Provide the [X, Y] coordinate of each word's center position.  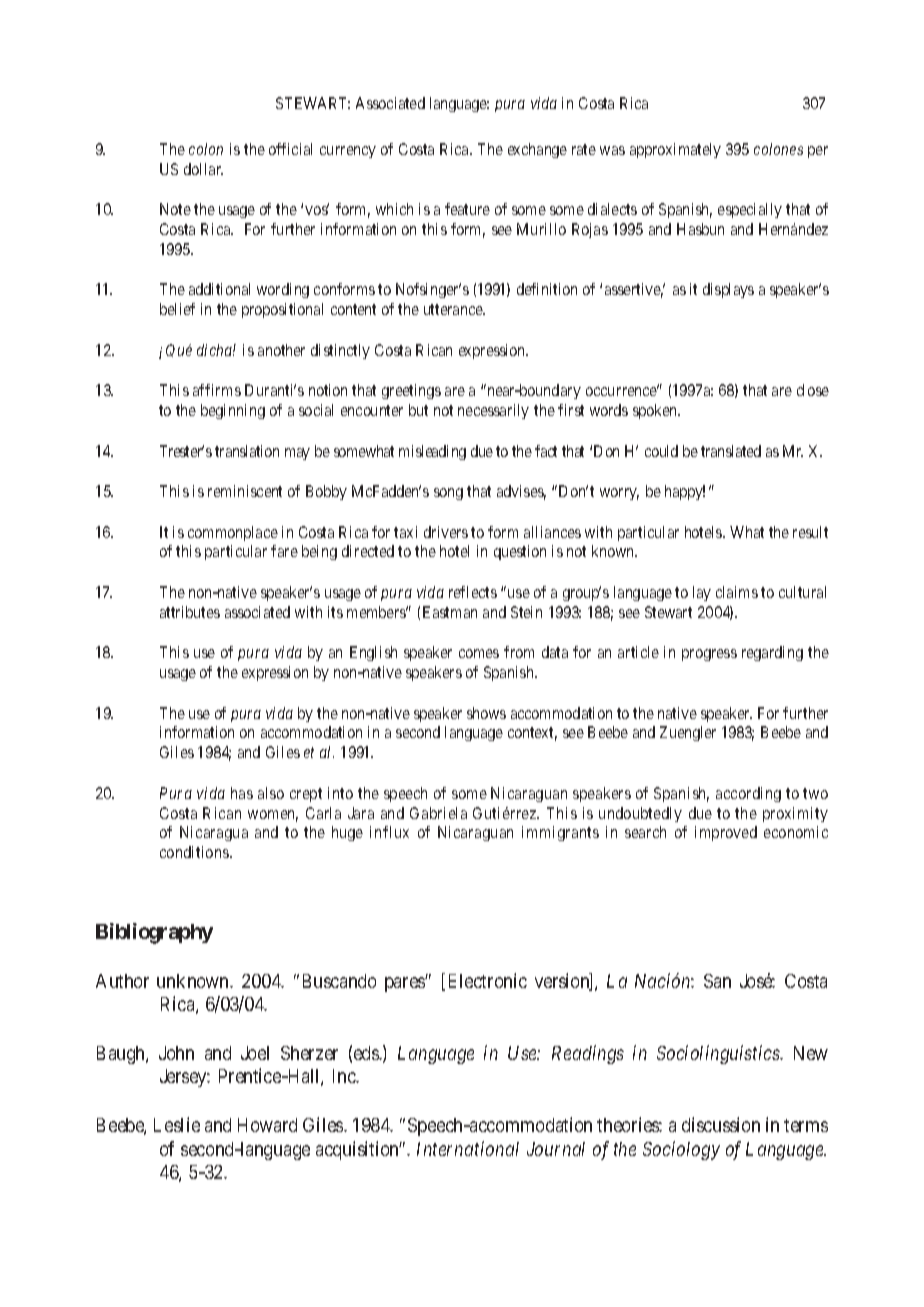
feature [467, 209]
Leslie [177, 1124]
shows [486, 713]
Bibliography [154, 933]
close [813, 390]
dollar [203, 169]
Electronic [488, 980]
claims [737, 592]
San [717, 981]
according [748, 794]
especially [750, 210]
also [271, 793]
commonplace [233, 533]
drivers [446, 532]
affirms [217, 390]
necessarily [493, 411]
